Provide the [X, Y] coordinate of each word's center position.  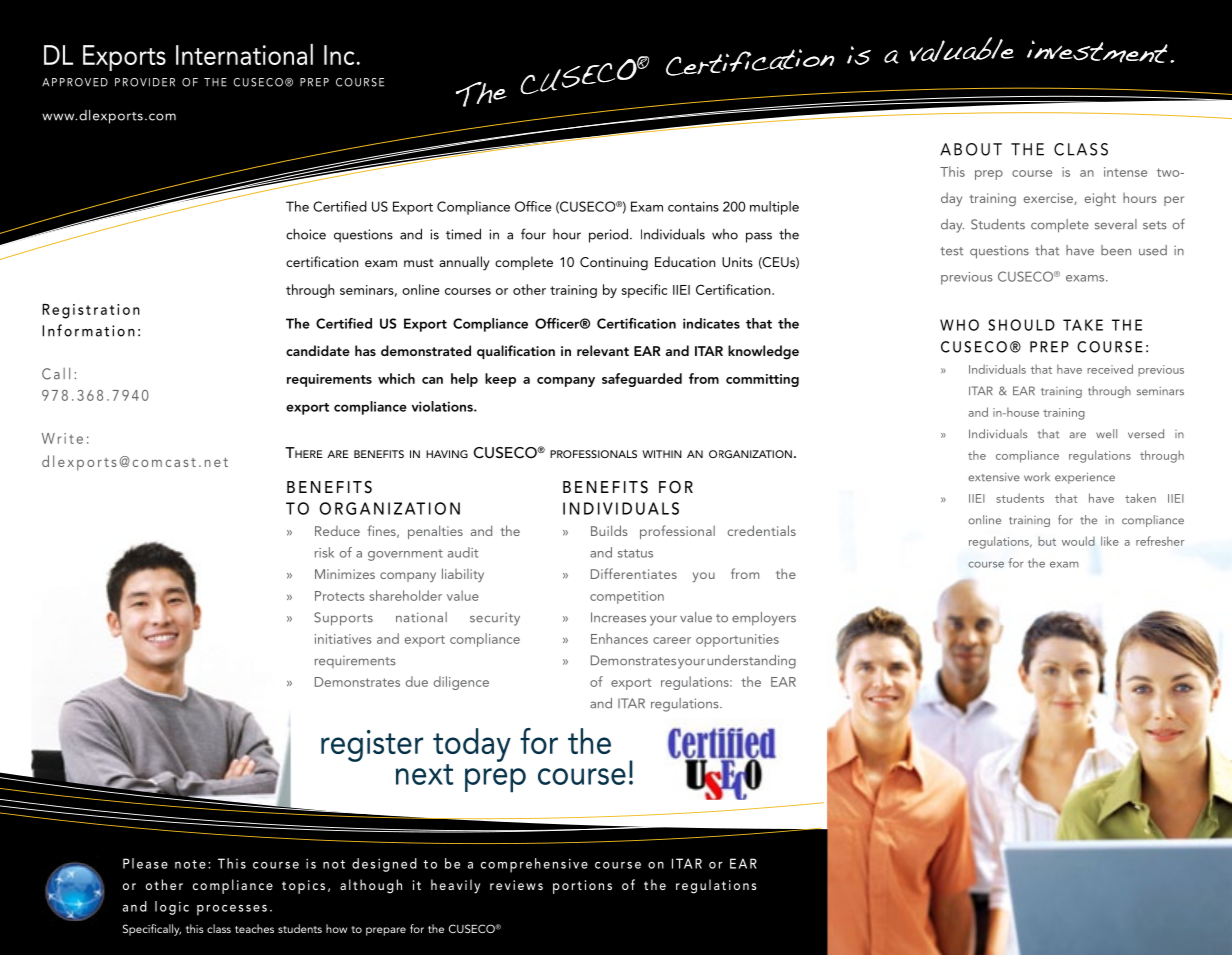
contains [693, 207]
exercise [1049, 199]
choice [306, 234]
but [1047, 541]
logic [172, 908]
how [336, 928]
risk [324, 552]
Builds [609, 530]
